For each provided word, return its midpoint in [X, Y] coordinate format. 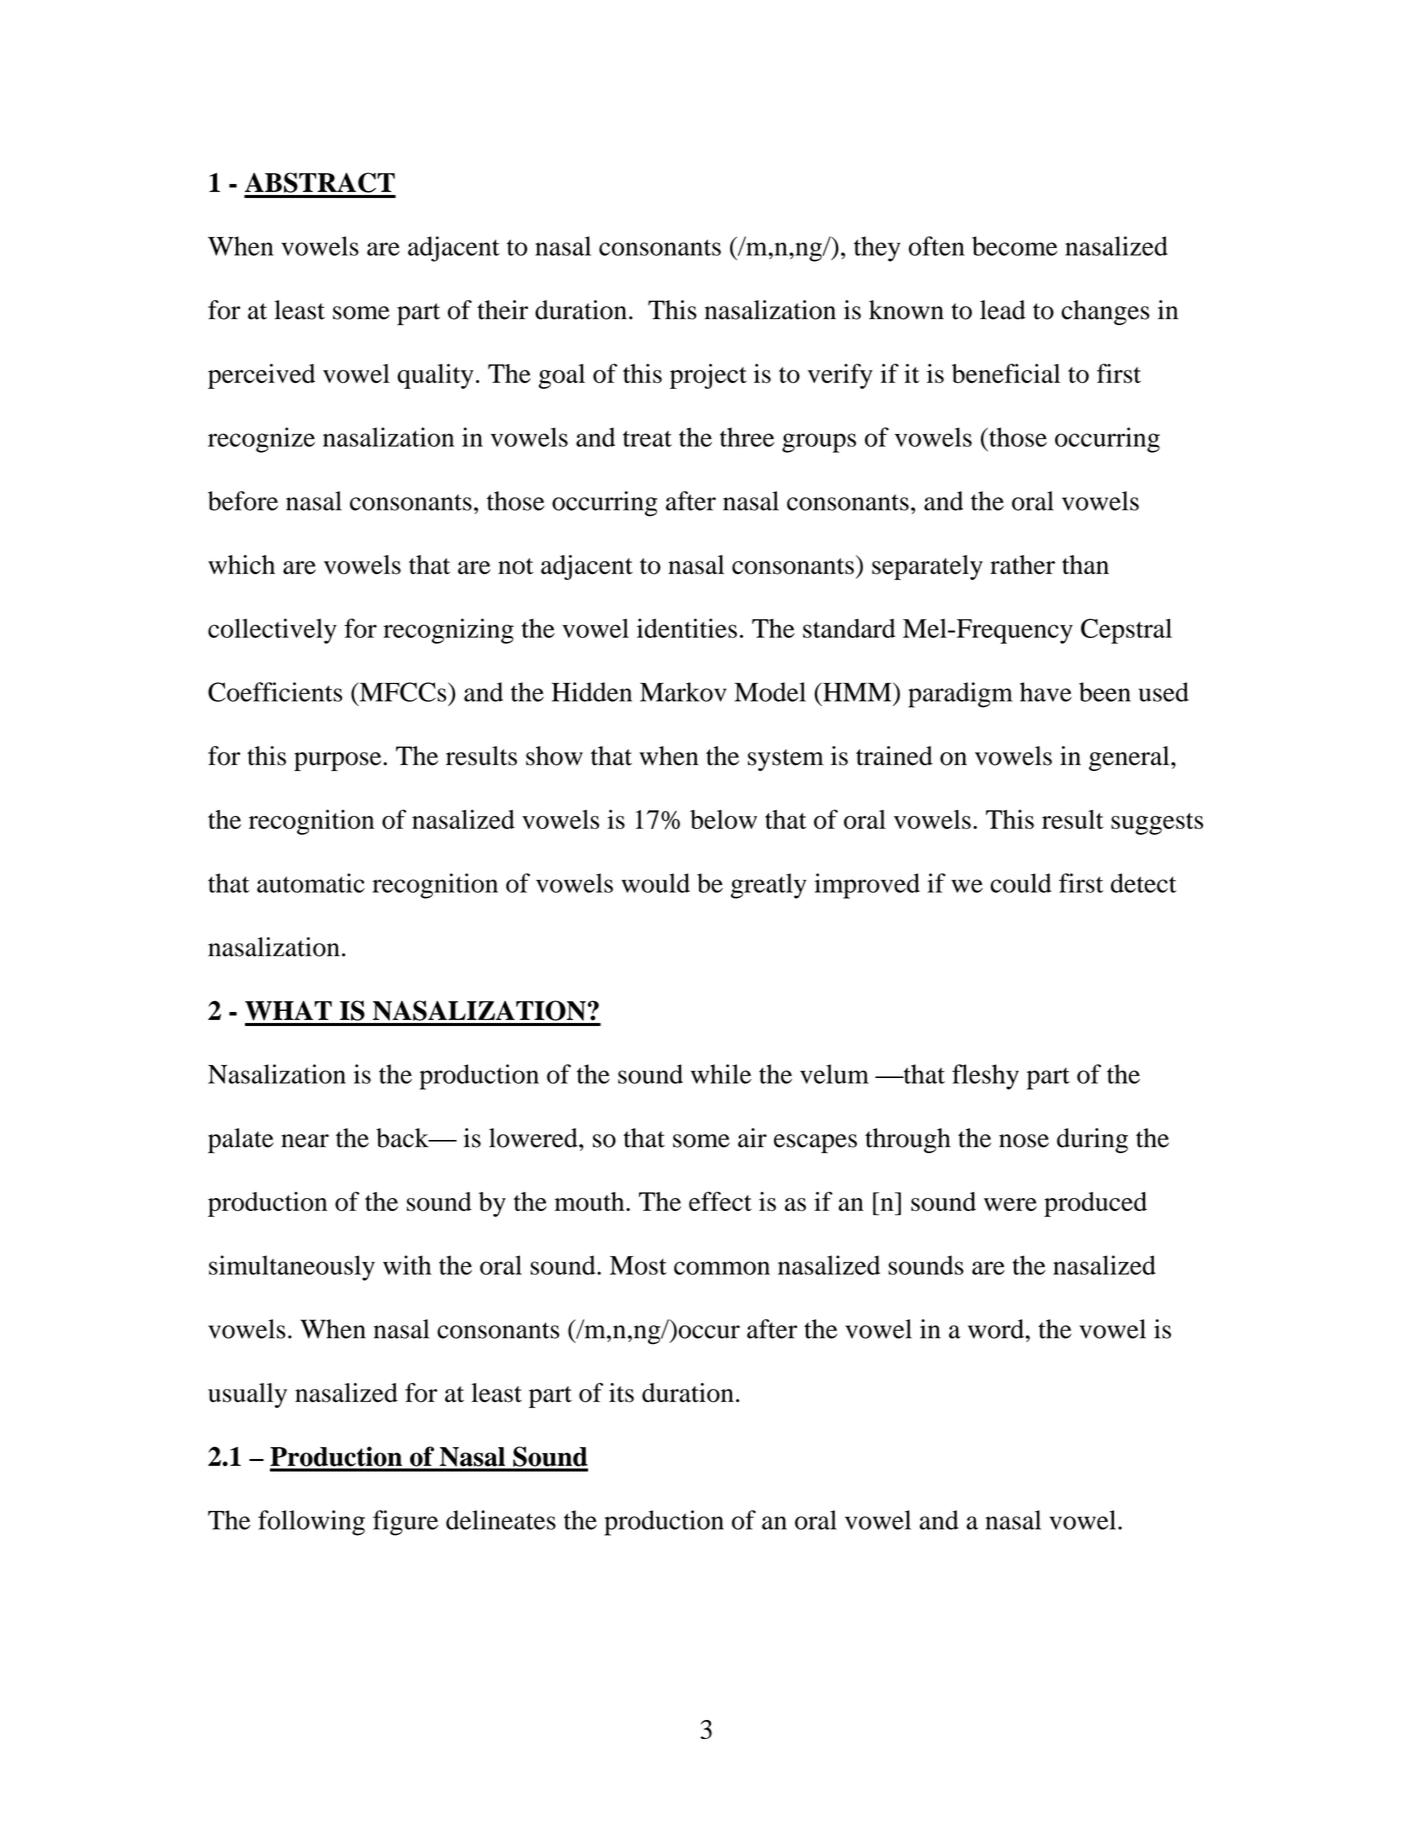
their [502, 310]
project [708, 376]
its [621, 1393]
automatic [311, 883]
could [1020, 883]
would [655, 883]
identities [687, 628]
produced [1095, 1204]
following [311, 1523]
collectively [272, 631]
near [305, 1141]
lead [1003, 310]
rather [1022, 564]
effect [720, 1201]
